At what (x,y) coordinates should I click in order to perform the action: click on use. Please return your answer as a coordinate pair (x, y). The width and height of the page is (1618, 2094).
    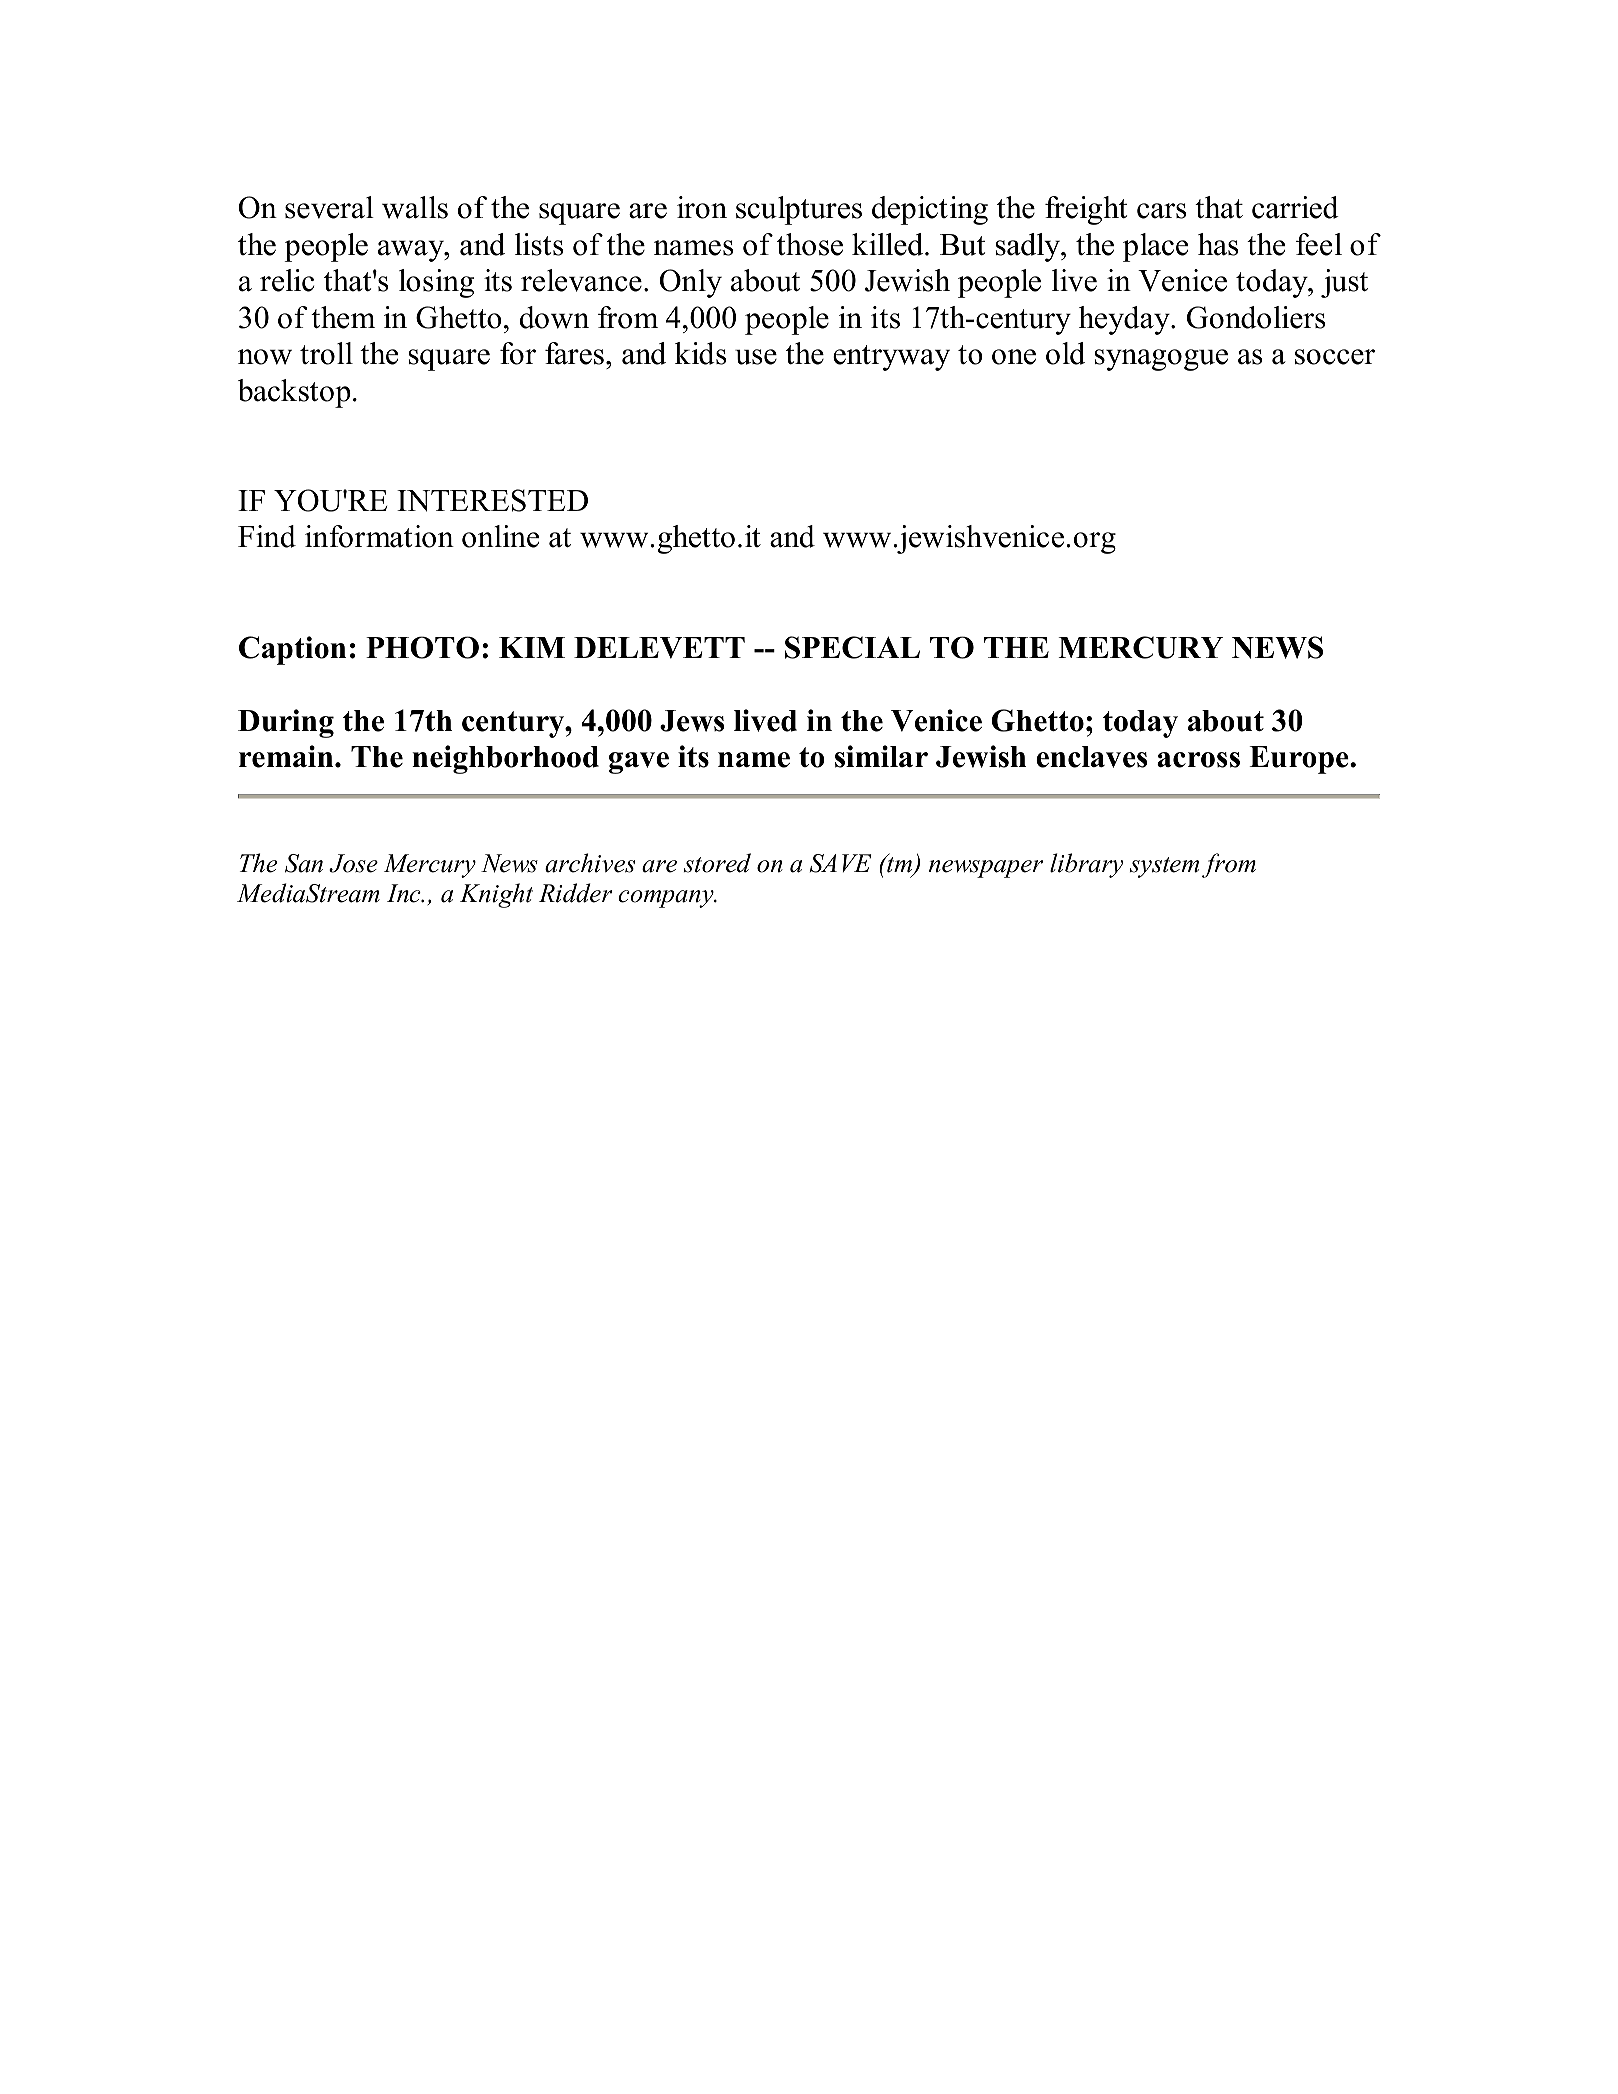
    Looking at the image, I should click on (756, 357).
